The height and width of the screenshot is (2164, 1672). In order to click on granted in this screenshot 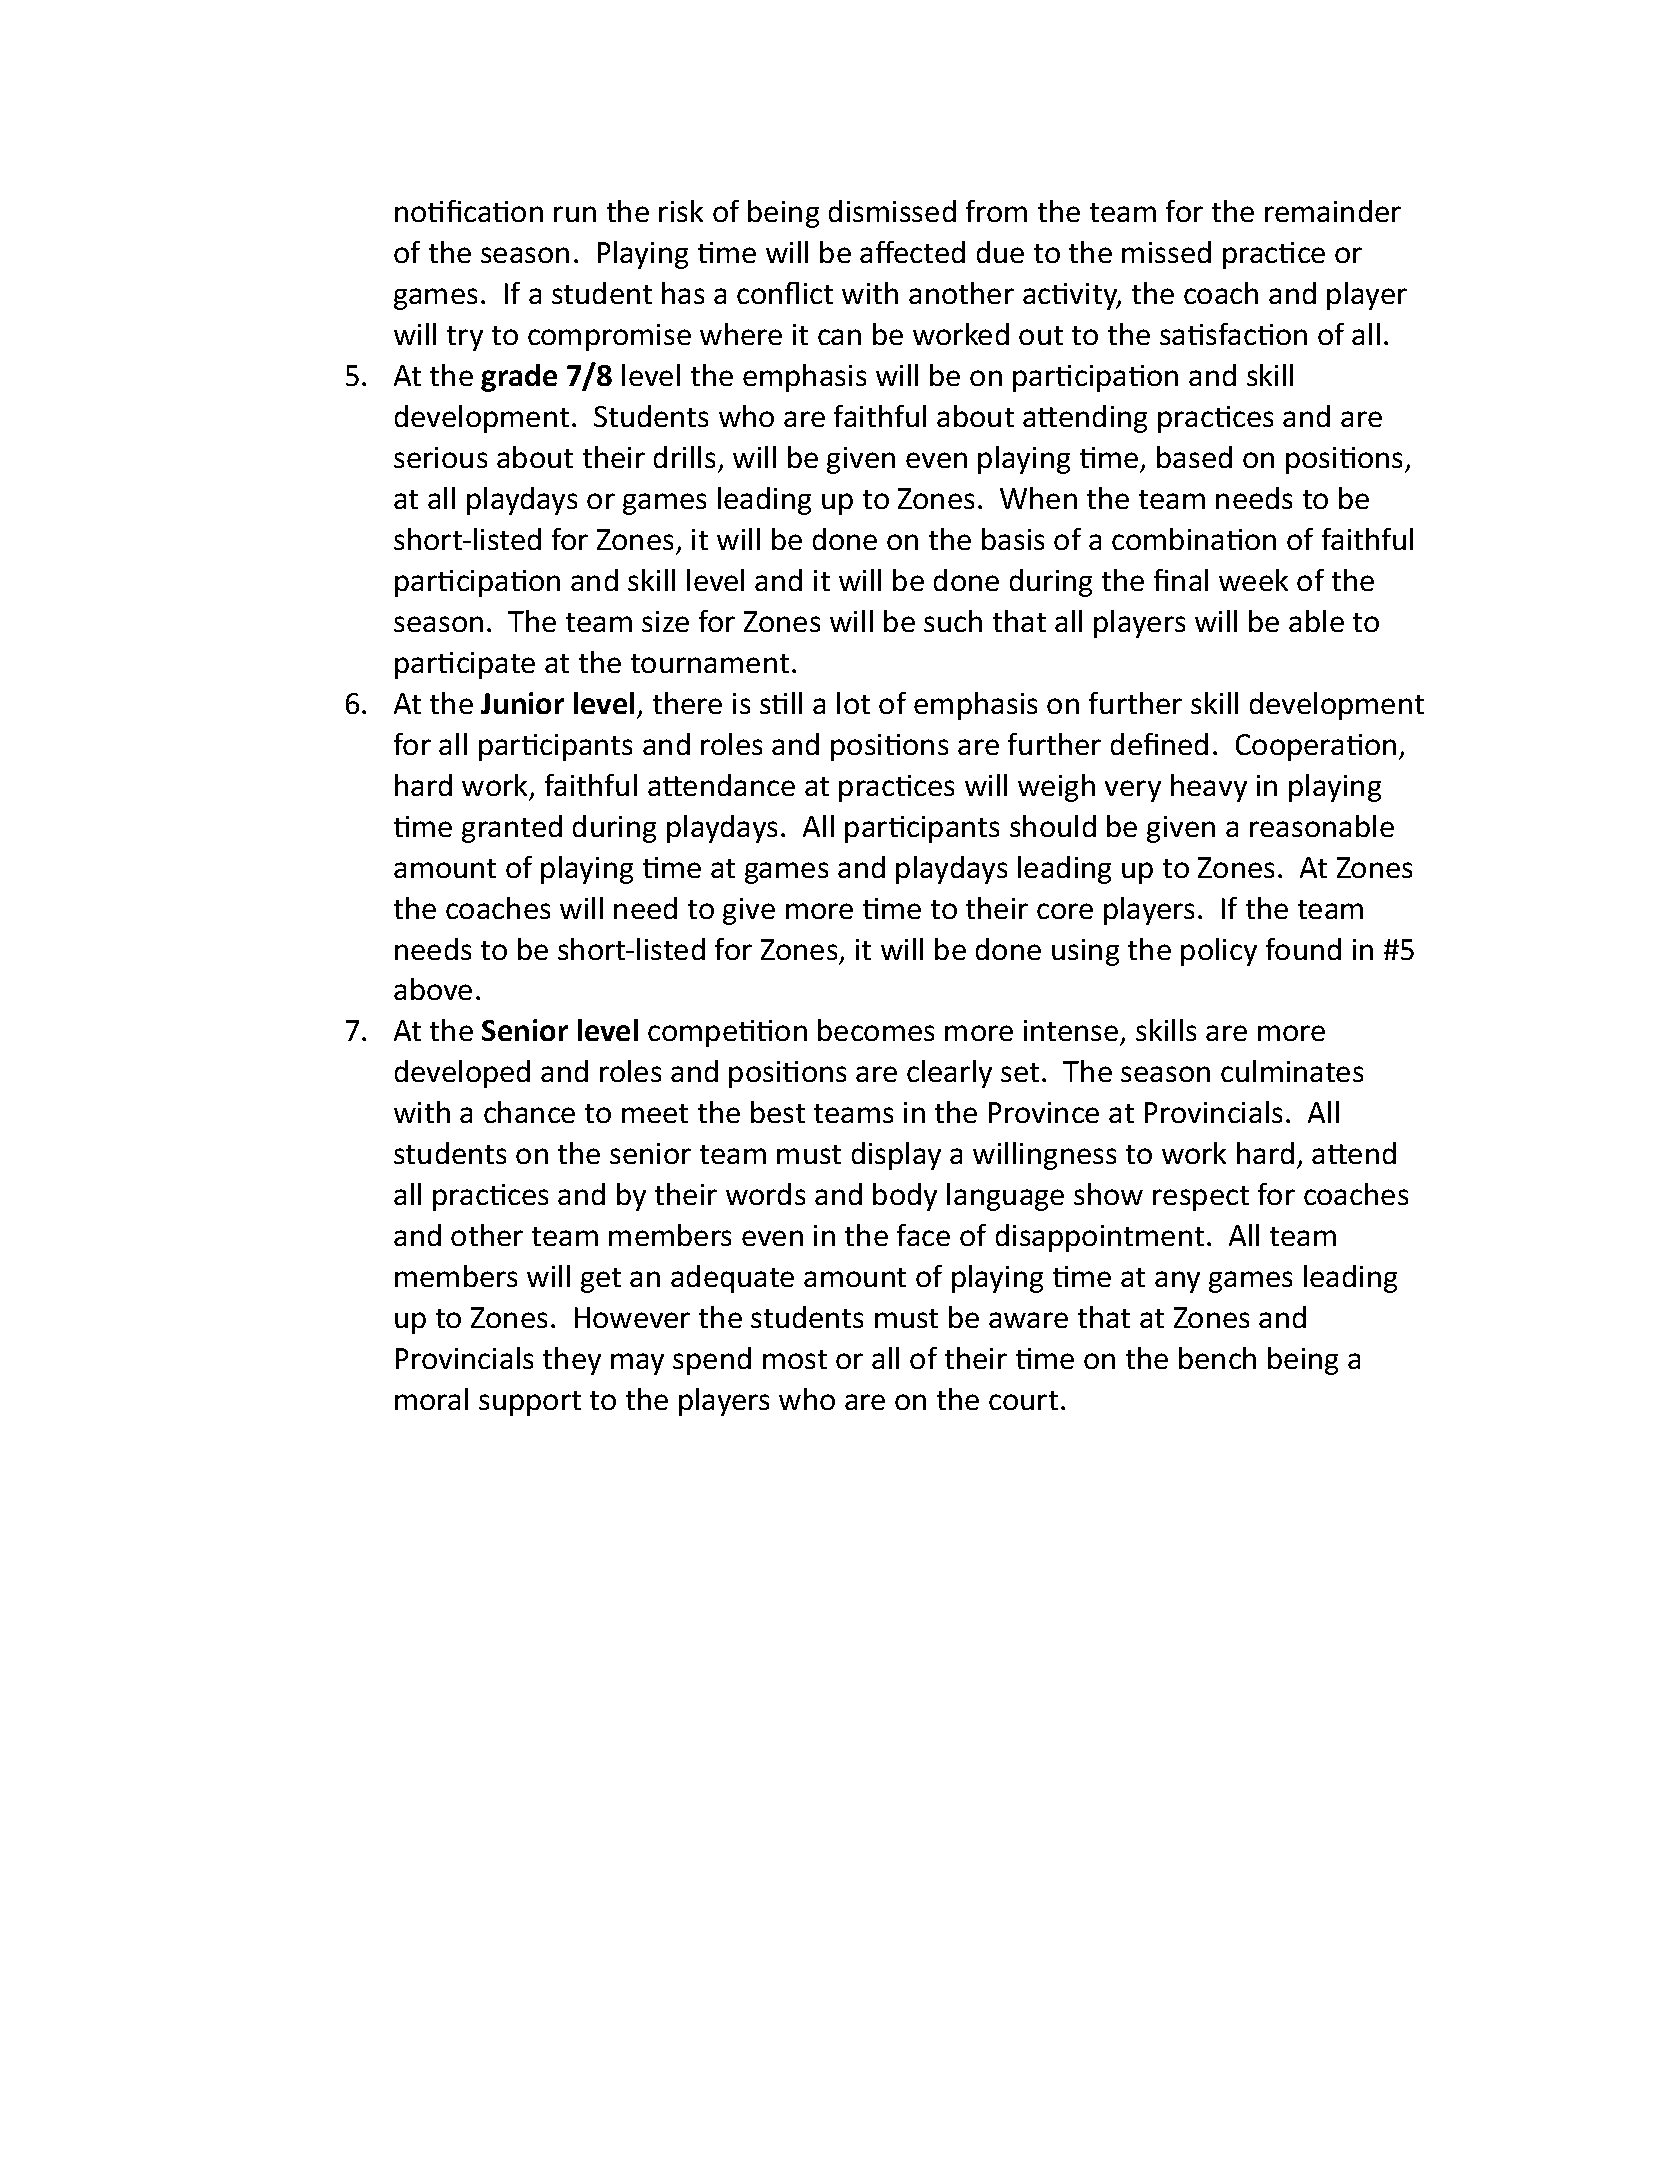, I will do `click(512, 829)`.
